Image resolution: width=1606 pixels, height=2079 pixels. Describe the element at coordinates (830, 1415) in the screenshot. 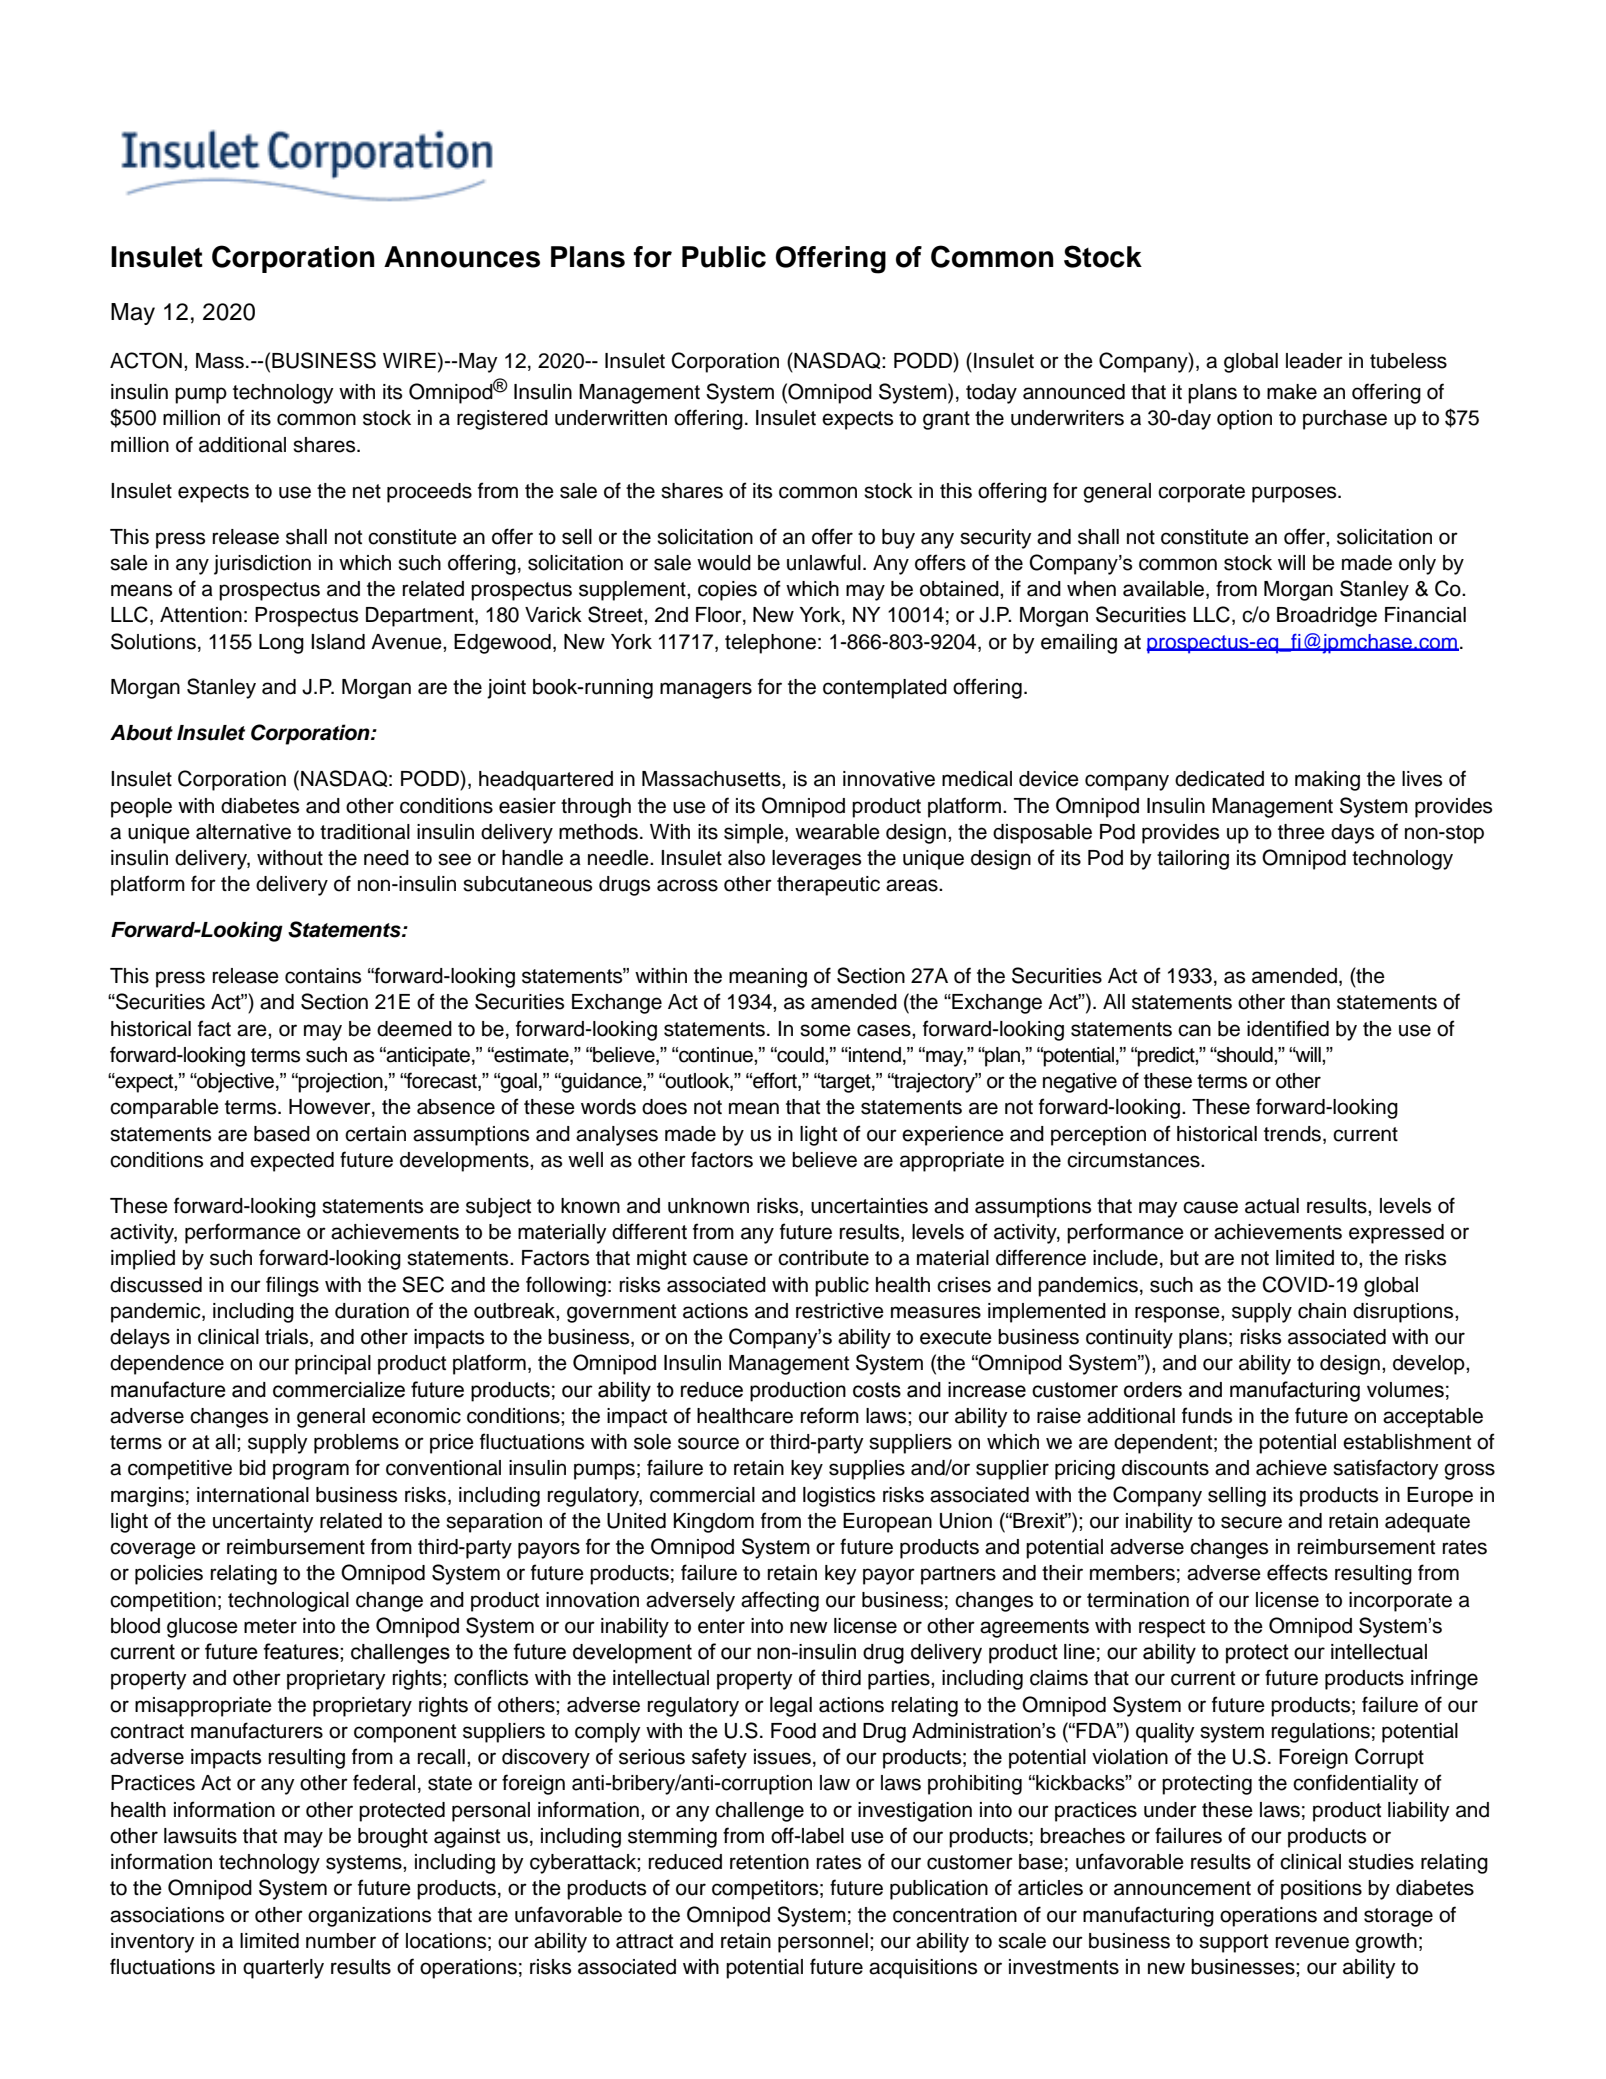

I see `reform` at that location.
